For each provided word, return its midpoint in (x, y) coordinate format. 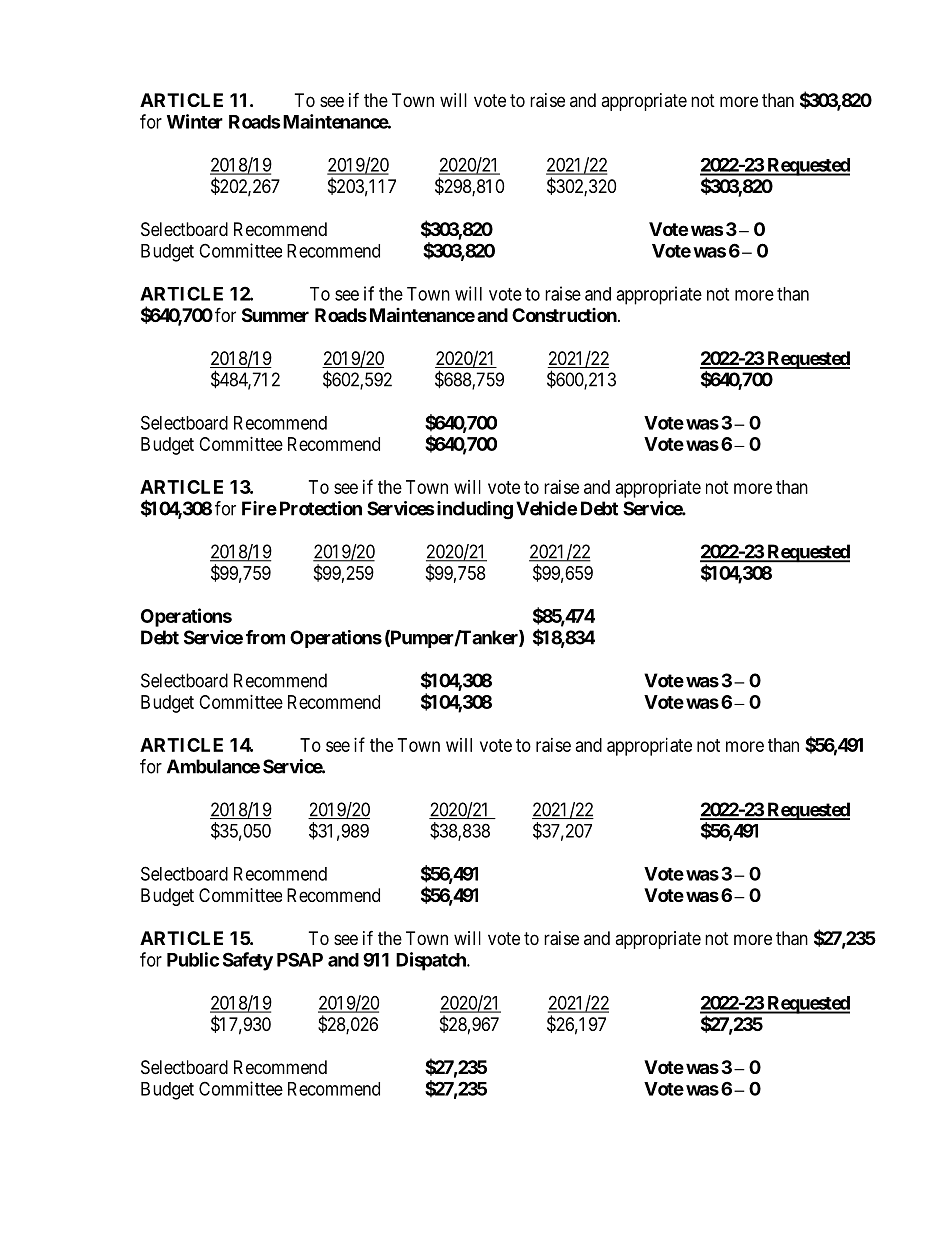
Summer (275, 315)
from (265, 637)
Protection (321, 508)
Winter (195, 121)
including (475, 510)
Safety (248, 961)
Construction (564, 315)
